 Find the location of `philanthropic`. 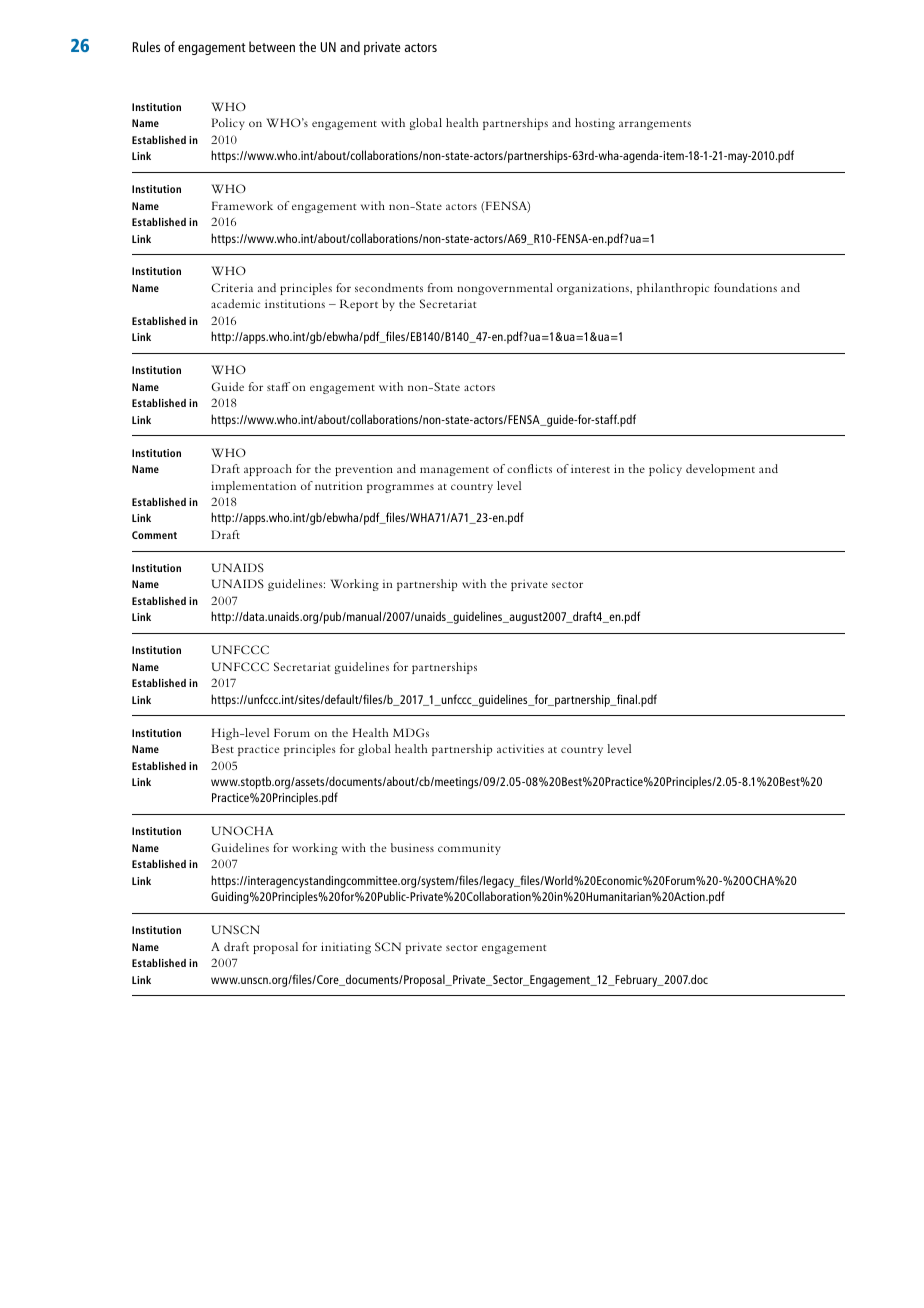

philanthropic is located at coordinates (673, 289).
